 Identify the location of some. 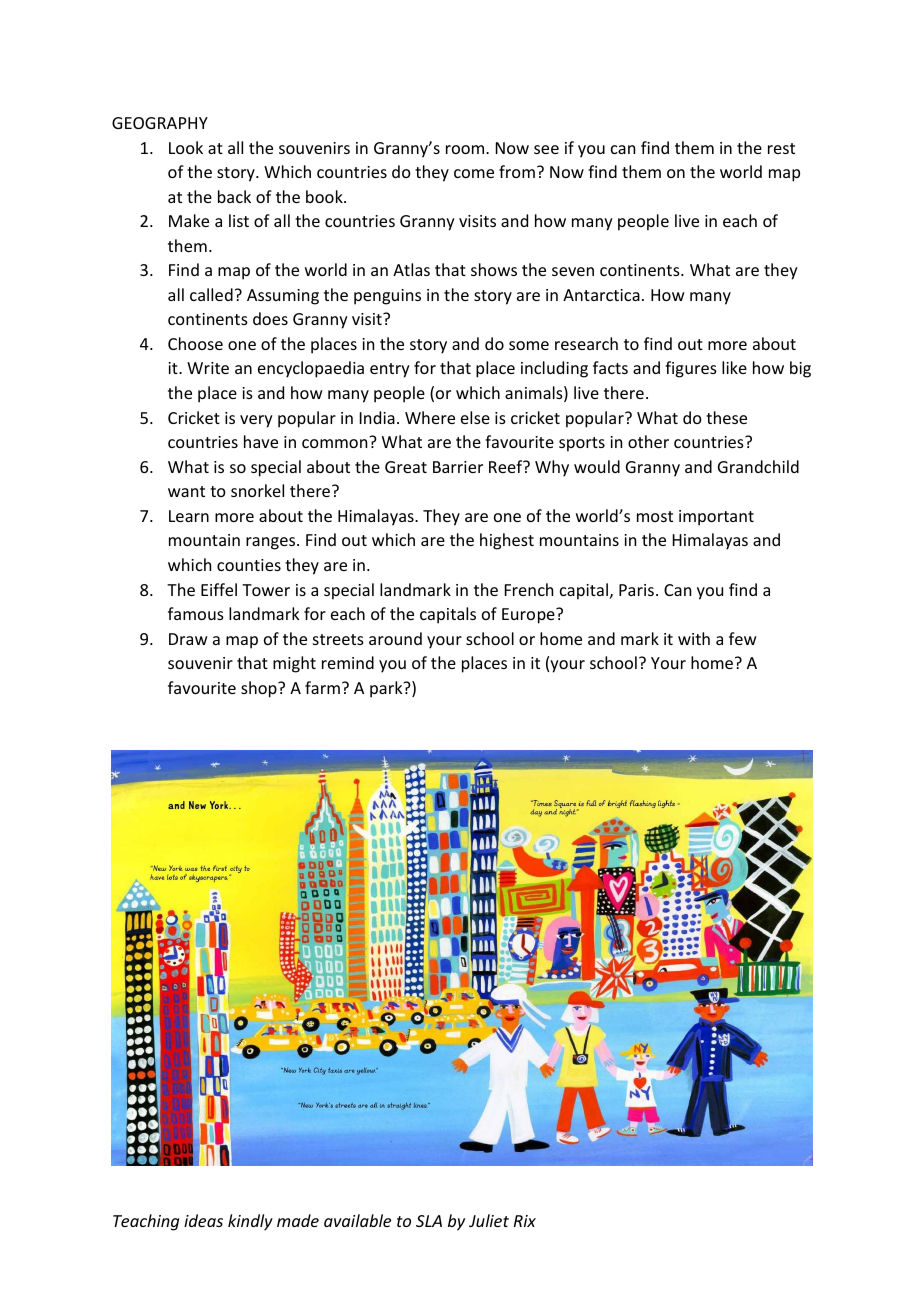
(529, 345).
